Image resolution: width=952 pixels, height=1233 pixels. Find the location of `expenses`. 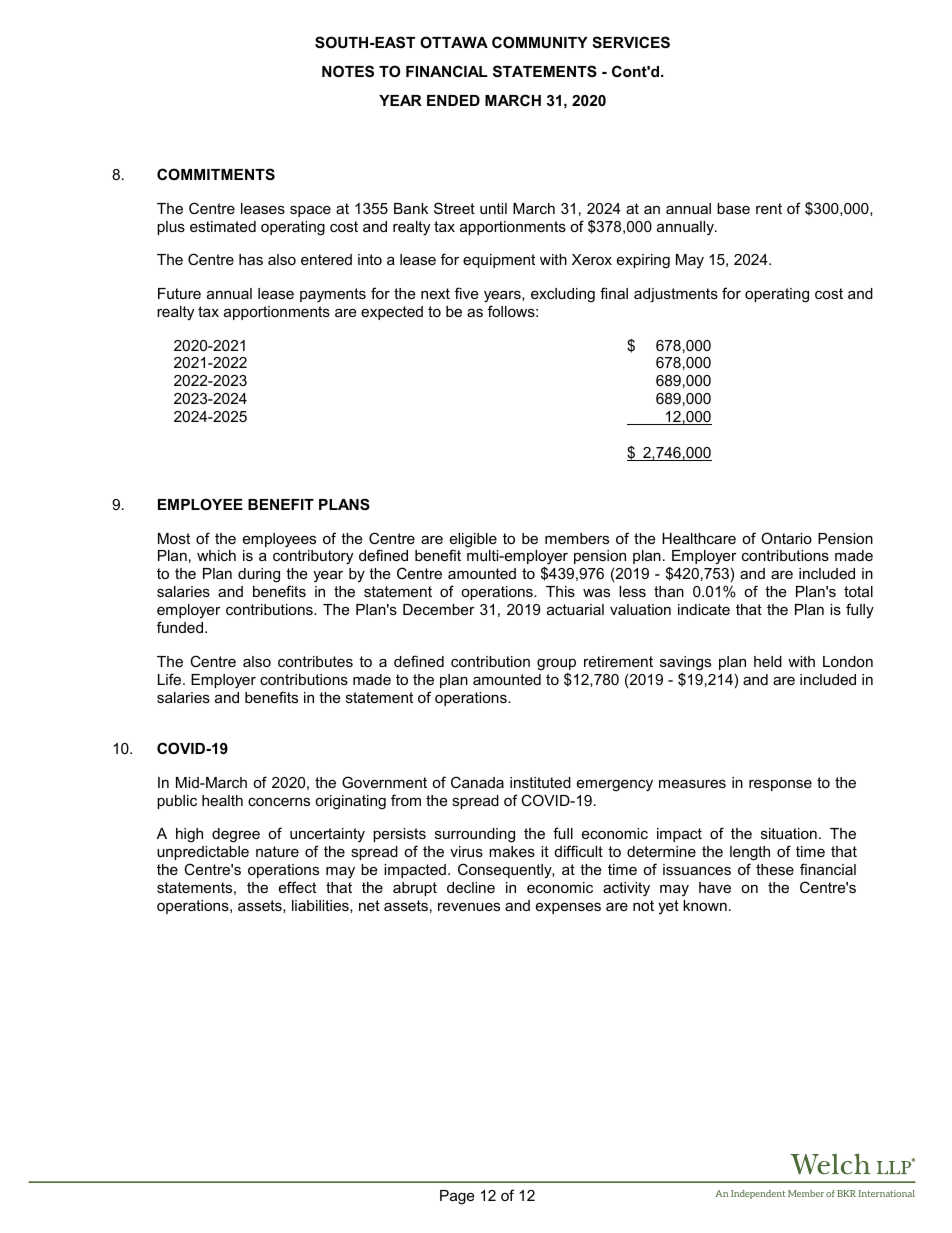

expenses is located at coordinates (568, 908).
